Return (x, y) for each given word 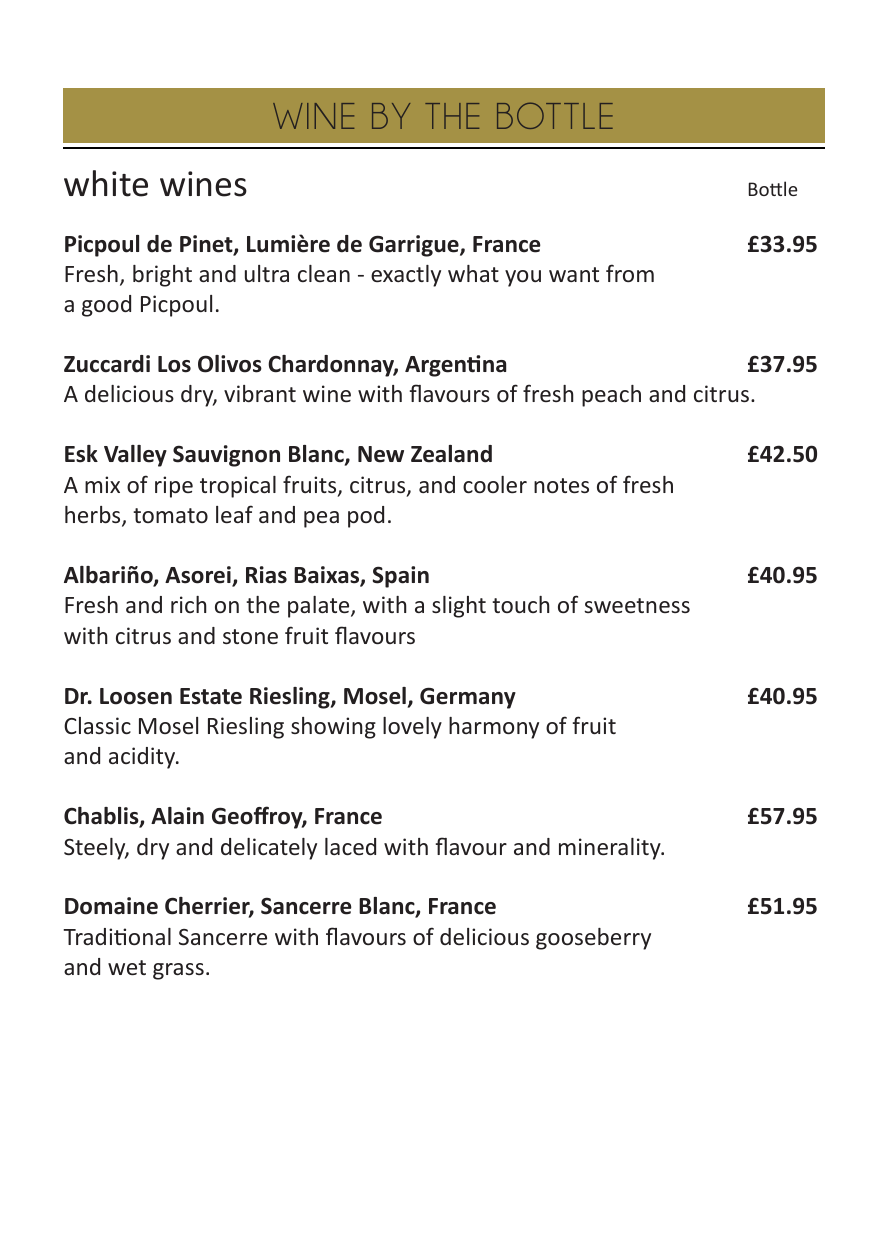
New (381, 454)
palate (320, 607)
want (574, 274)
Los (174, 364)
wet (127, 967)
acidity (143, 758)
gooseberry (593, 939)
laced (350, 846)
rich (189, 604)
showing (333, 728)
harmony (494, 728)
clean (324, 273)
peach (611, 396)
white (106, 183)
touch (521, 604)
